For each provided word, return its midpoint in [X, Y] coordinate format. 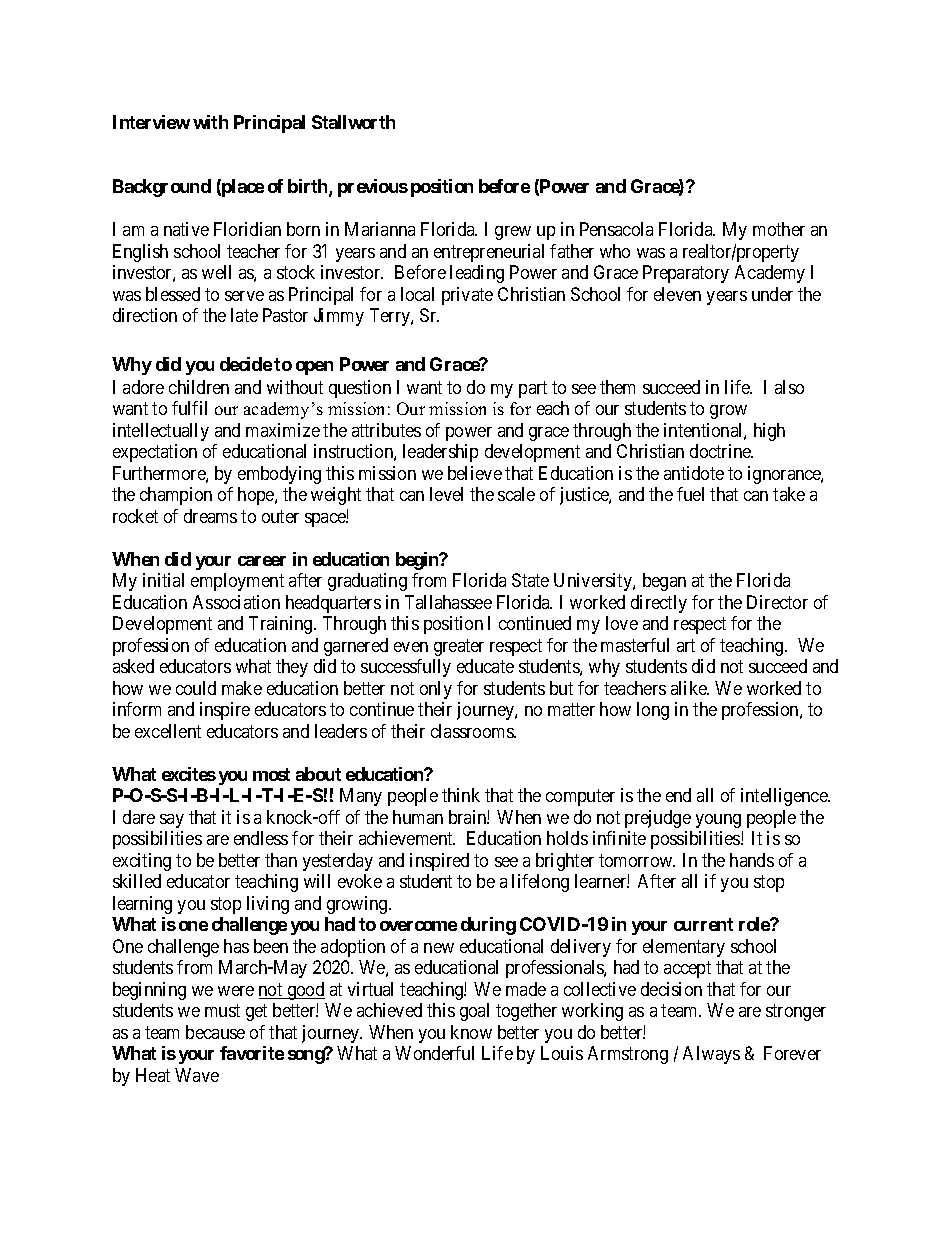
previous [373, 188]
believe [475, 473]
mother [779, 229]
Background [162, 188]
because [215, 1032]
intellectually [161, 432]
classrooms [473, 731]
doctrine [721, 451]
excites [189, 774]
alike [690, 688]
